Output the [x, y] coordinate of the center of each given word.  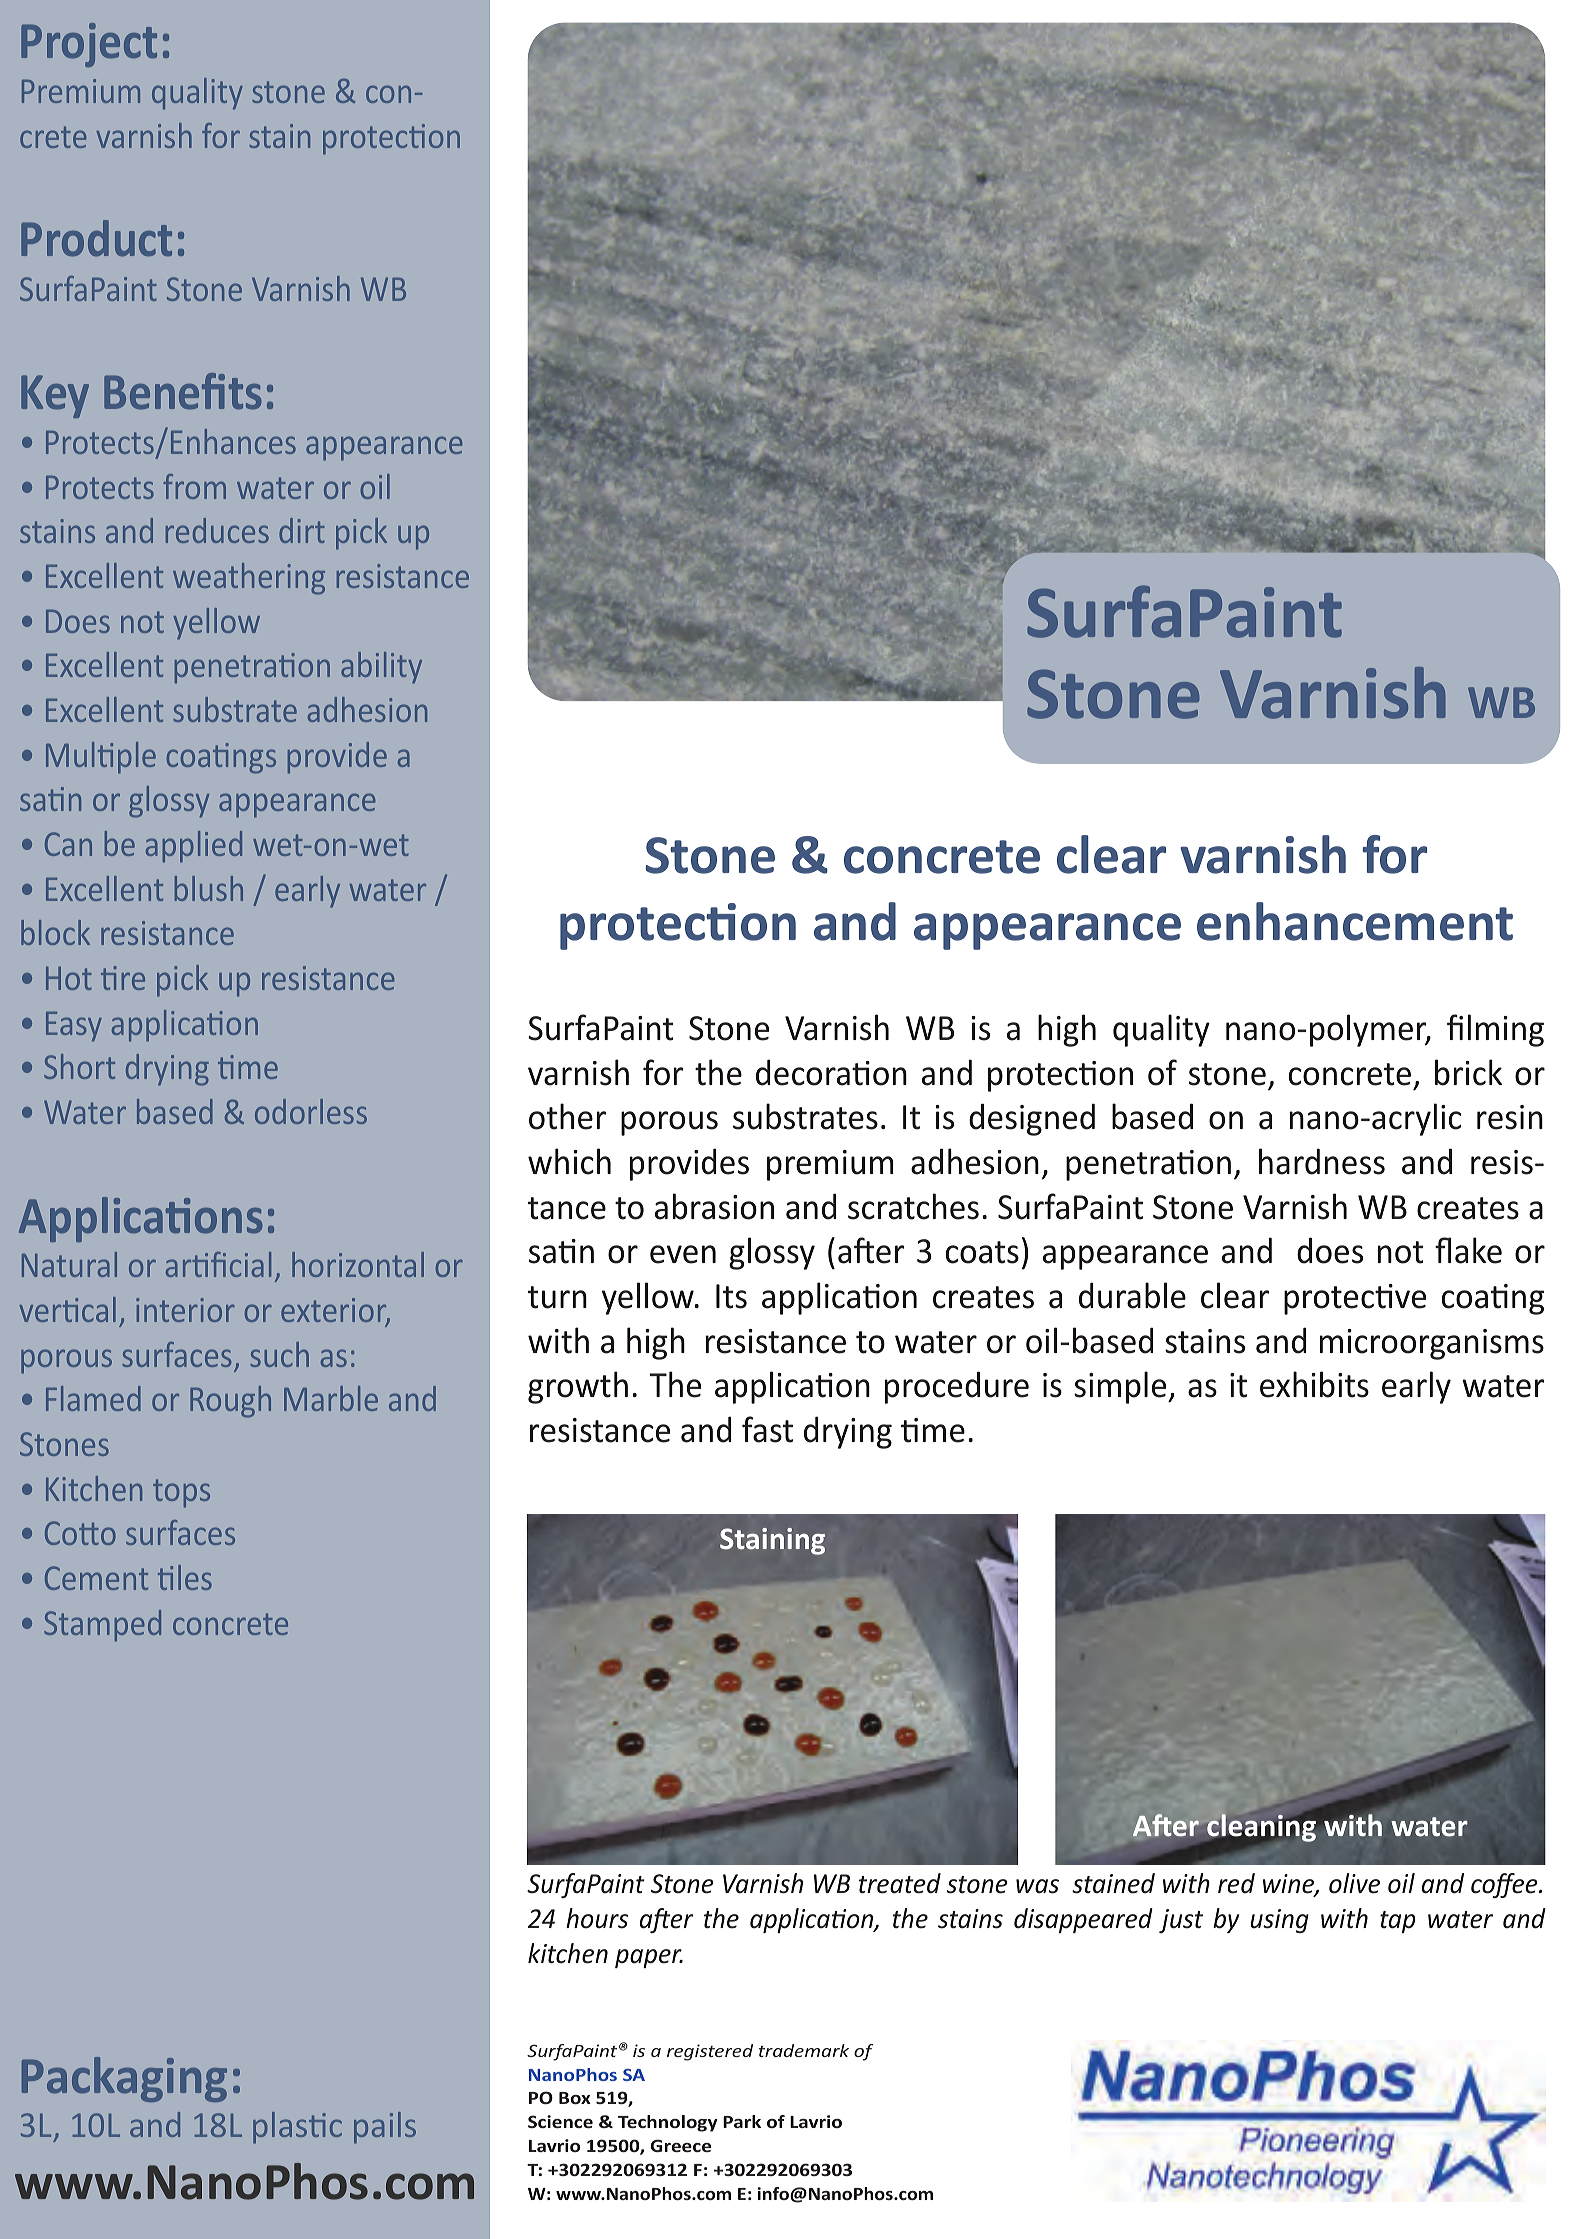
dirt [302, 530]
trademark [804, 2050]
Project [89, 45]
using [1280, 1921]
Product [96, 238]
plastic [297, 2128]
